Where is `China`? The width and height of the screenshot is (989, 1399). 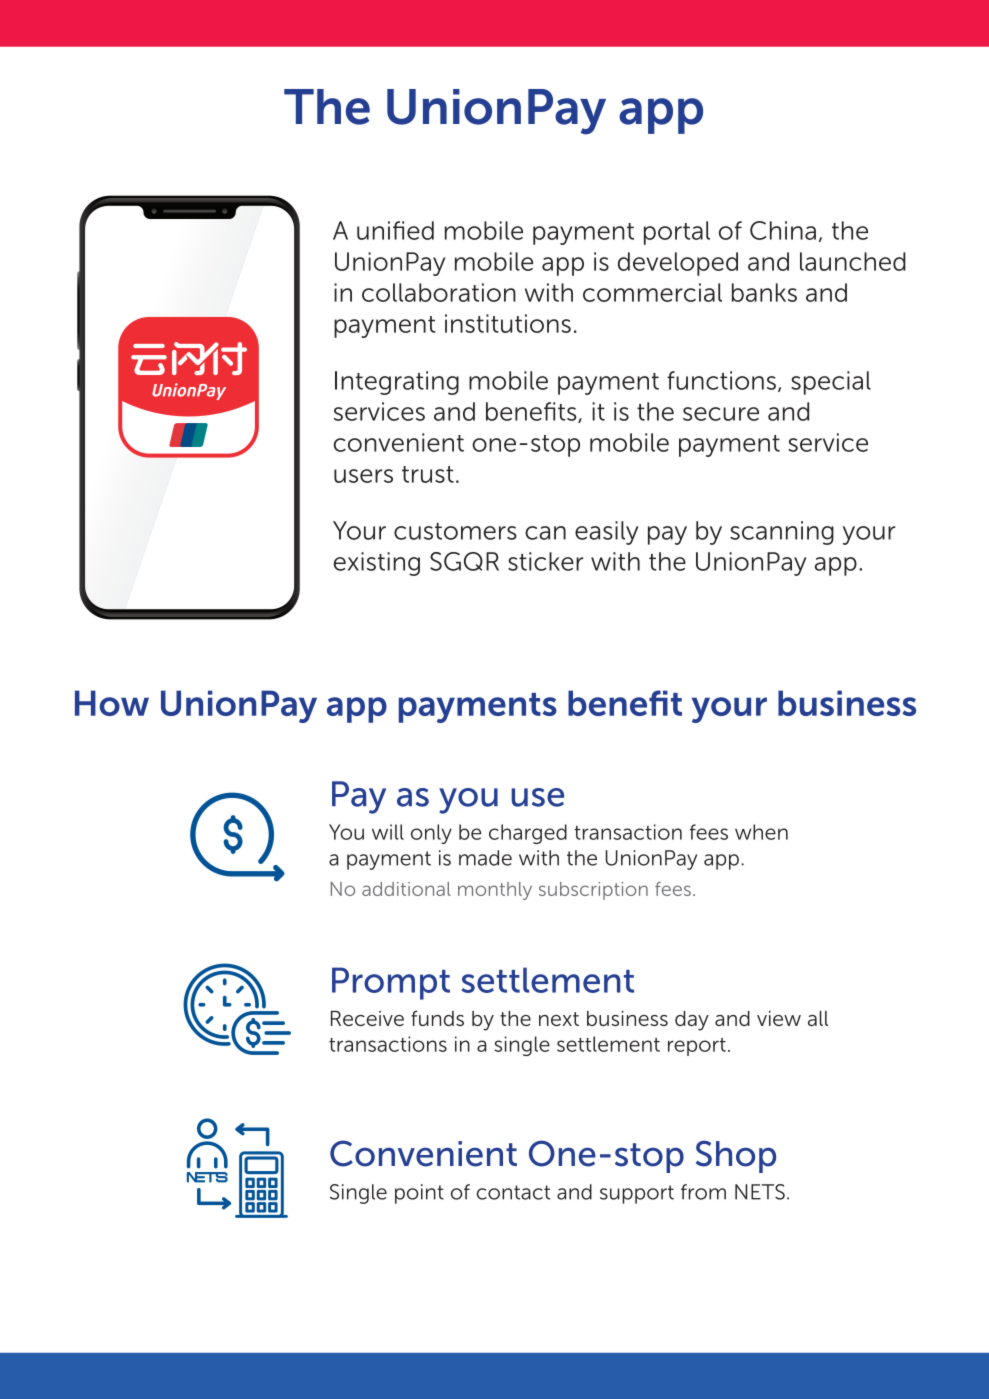
China is located at coordinates (783, 230).
